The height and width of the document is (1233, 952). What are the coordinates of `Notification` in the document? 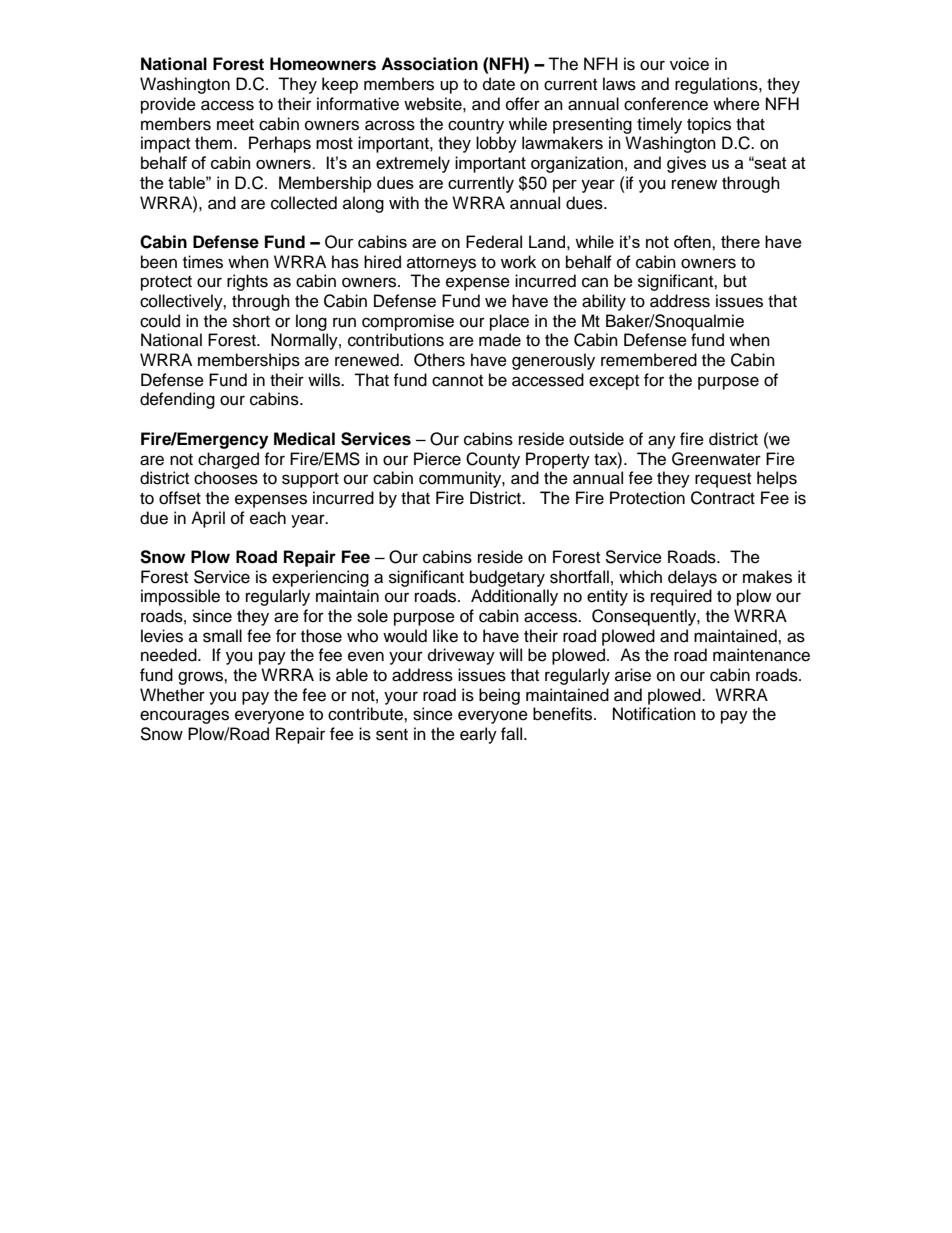 It's located at (654, 714).
